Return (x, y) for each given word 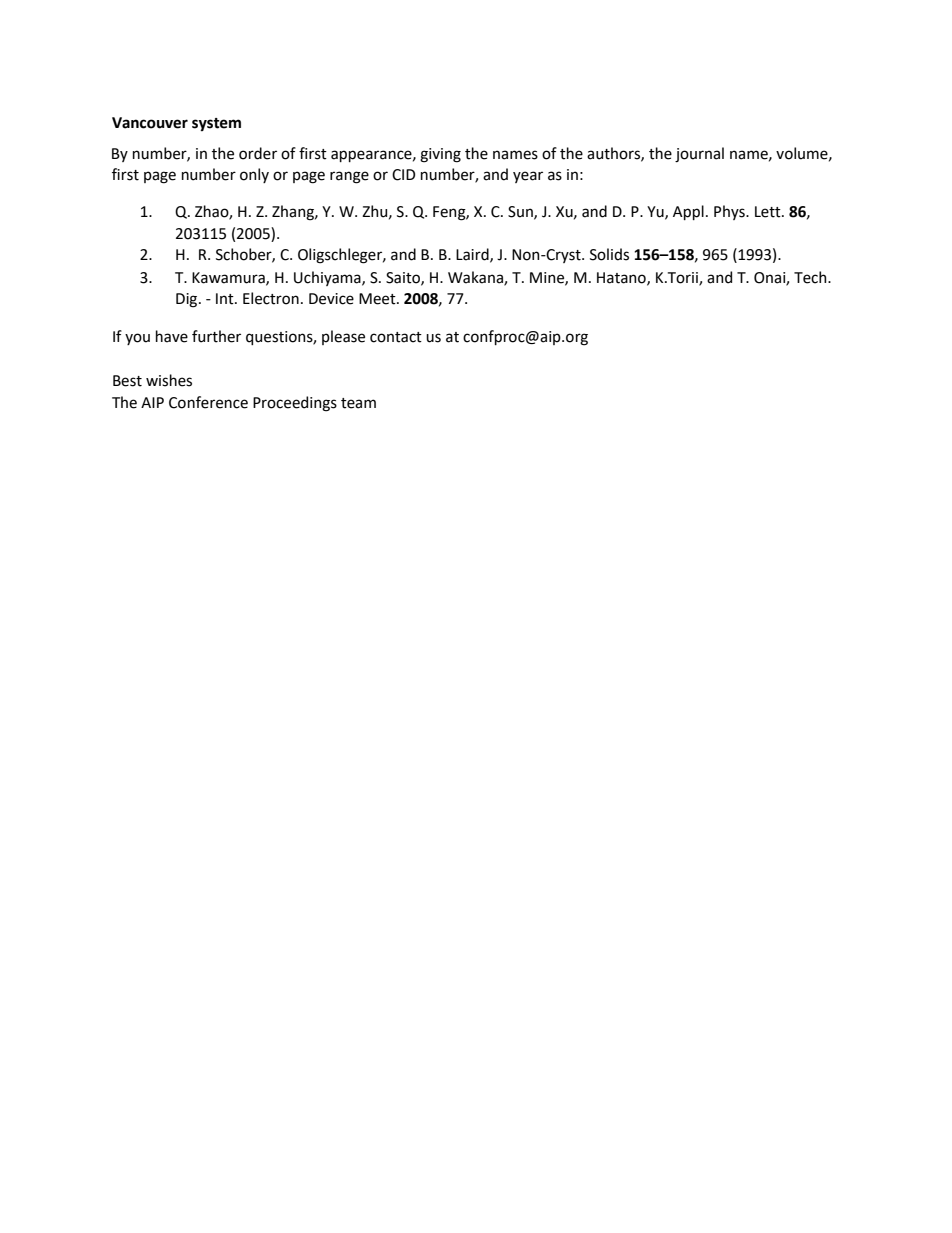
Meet (378, 299)
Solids (609, 254)
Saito (404, 278)
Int (226, 299)
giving (440, 155)
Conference (208, 402)
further (216, 336)
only (254, 175)
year (528, 177)
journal (699, 154)
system (216, 124)
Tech (811, 277)
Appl (688, 212)
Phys (730, 212)
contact (396, 337)
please (343, 337)
